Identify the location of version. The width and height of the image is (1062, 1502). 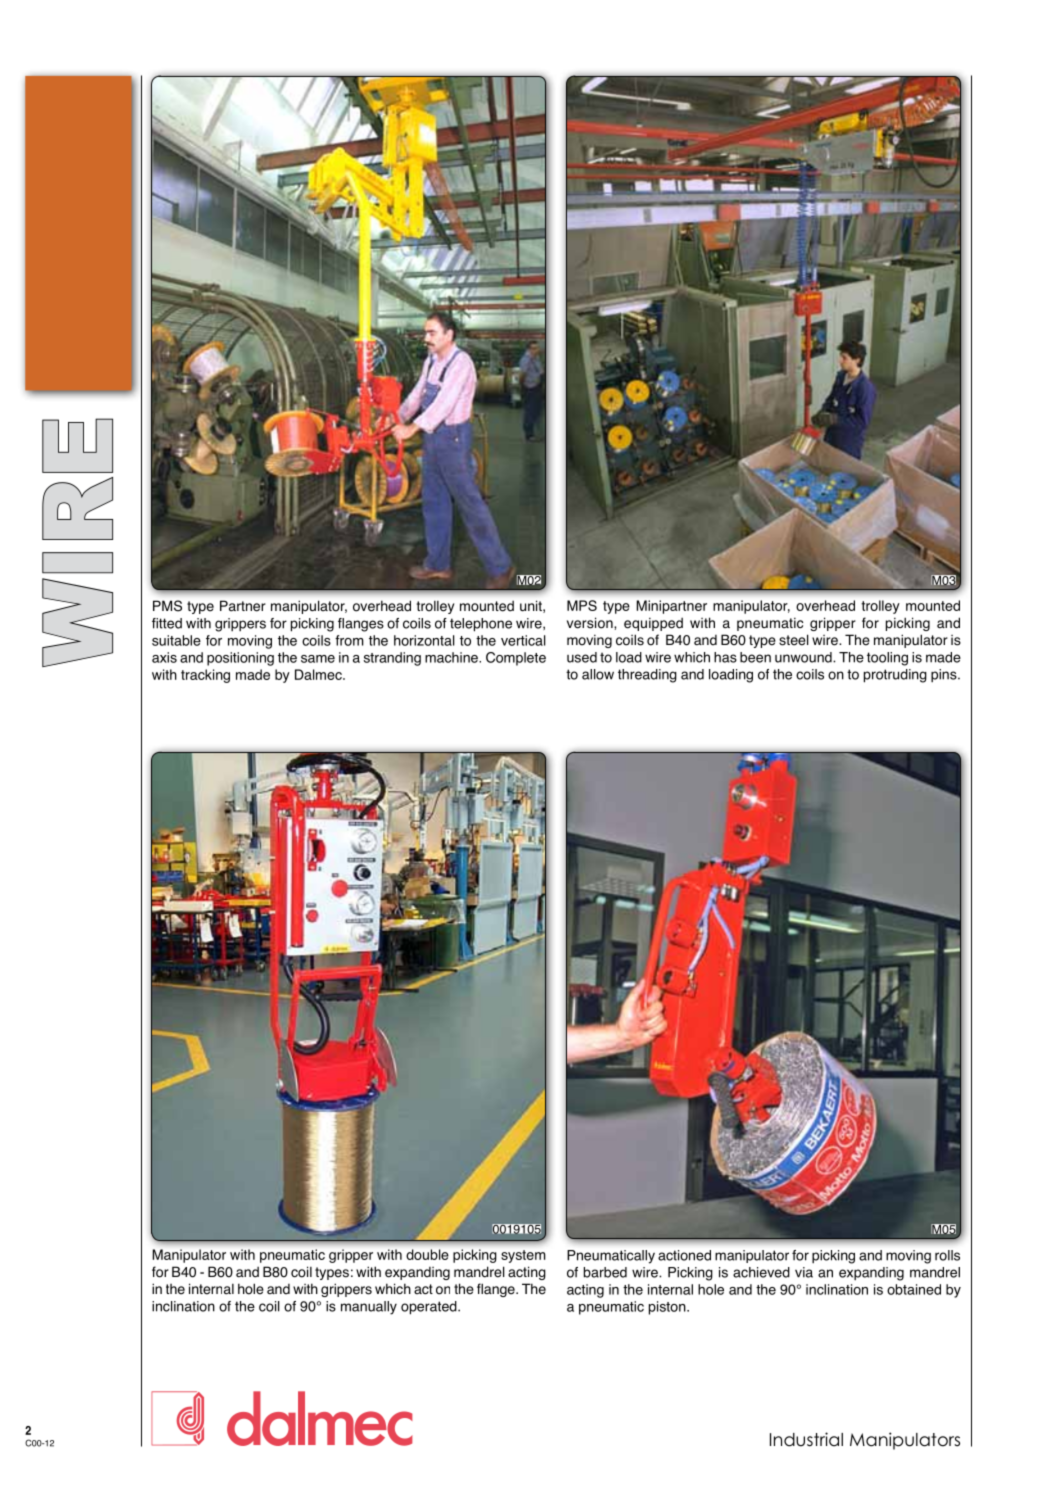
(591, 623).
